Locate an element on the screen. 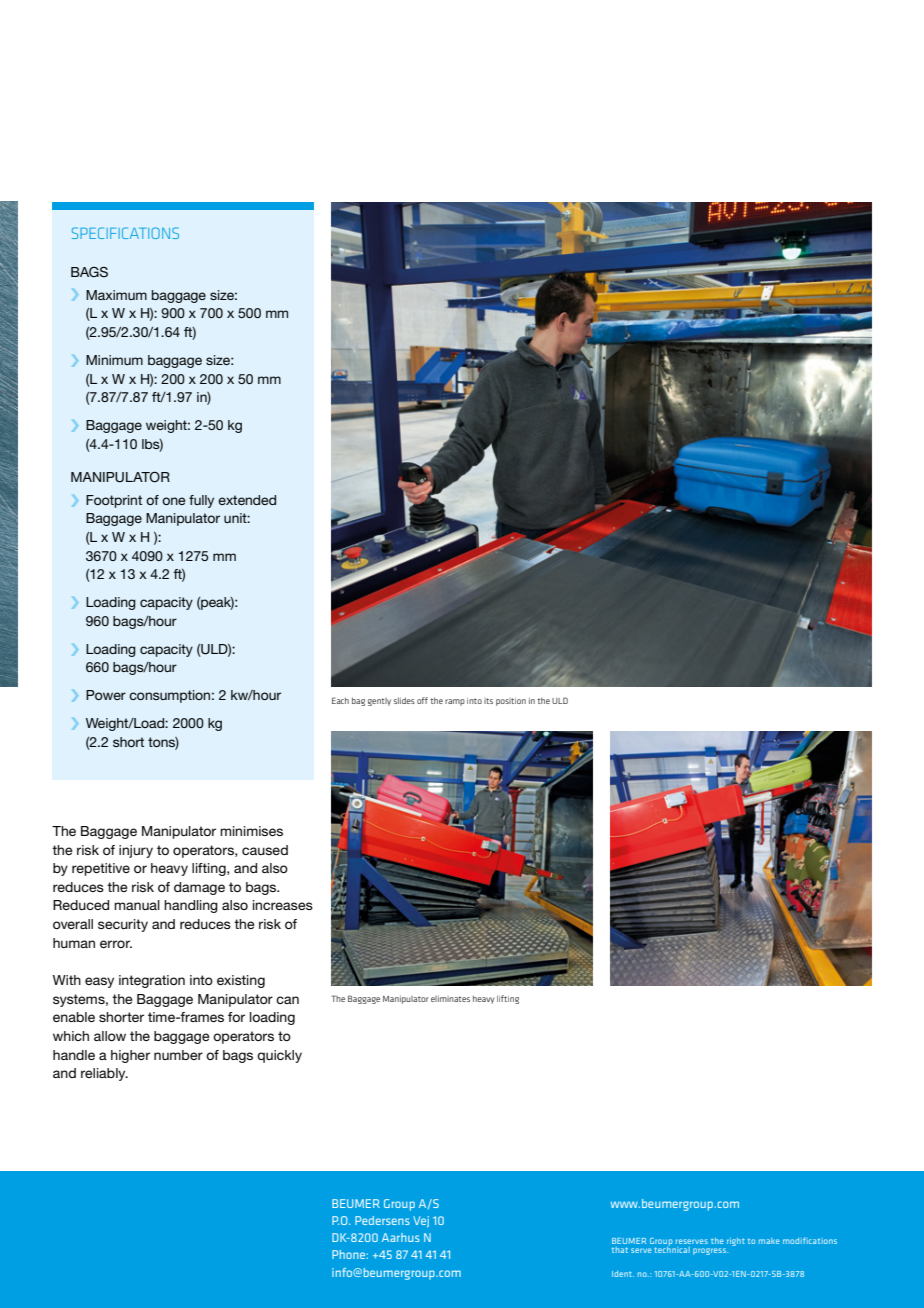 This screenshot has height=1308, width=924. SPECIFICATIONS is located at coordinates (125, 233).
